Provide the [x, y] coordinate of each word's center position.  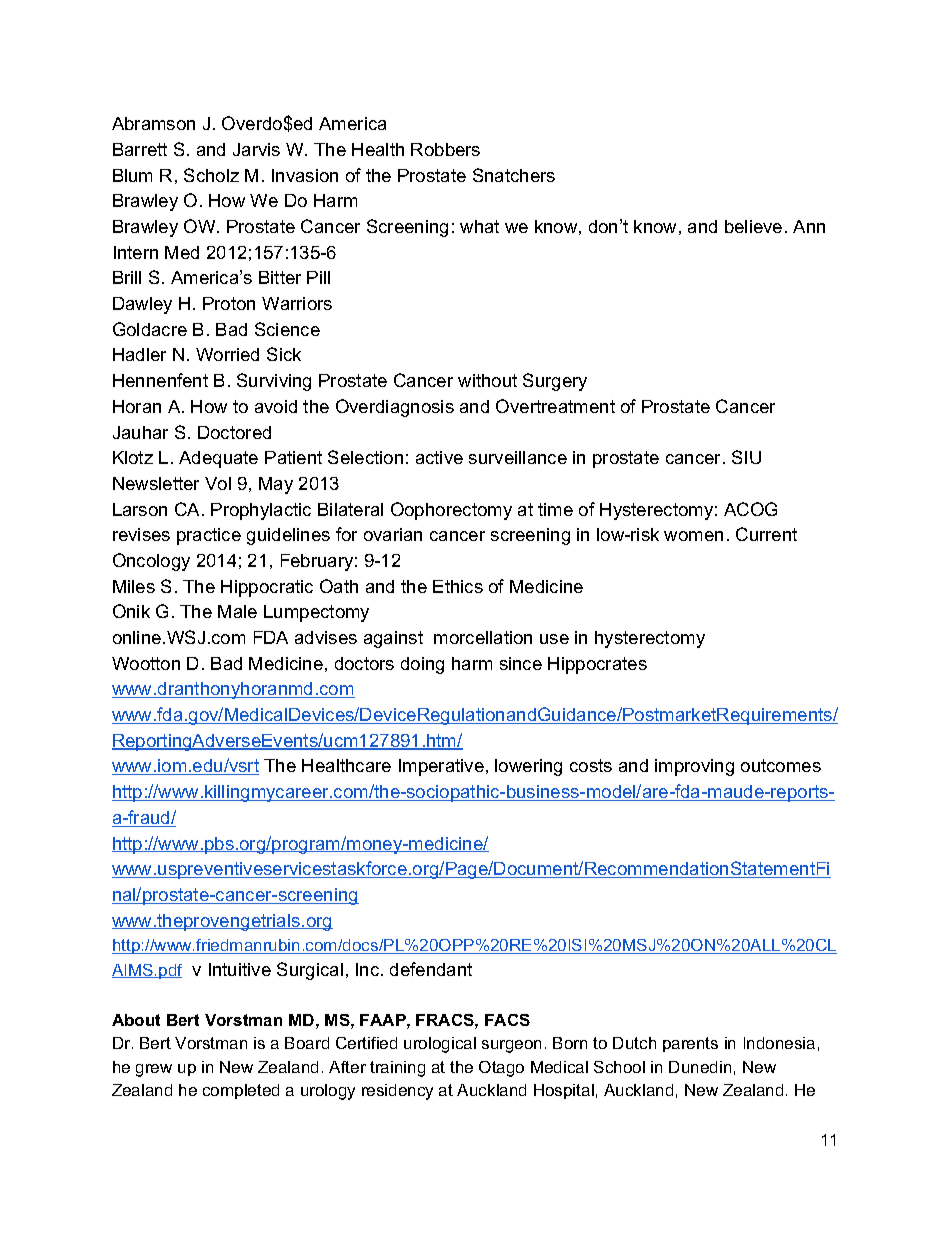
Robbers [445, 149]
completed [241, 1091]
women [693, 536]
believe [753, 226]
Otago [501, 1069]
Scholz [211, 175]
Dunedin [700, 1067]
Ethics [458, 586]
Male [237, 611]
